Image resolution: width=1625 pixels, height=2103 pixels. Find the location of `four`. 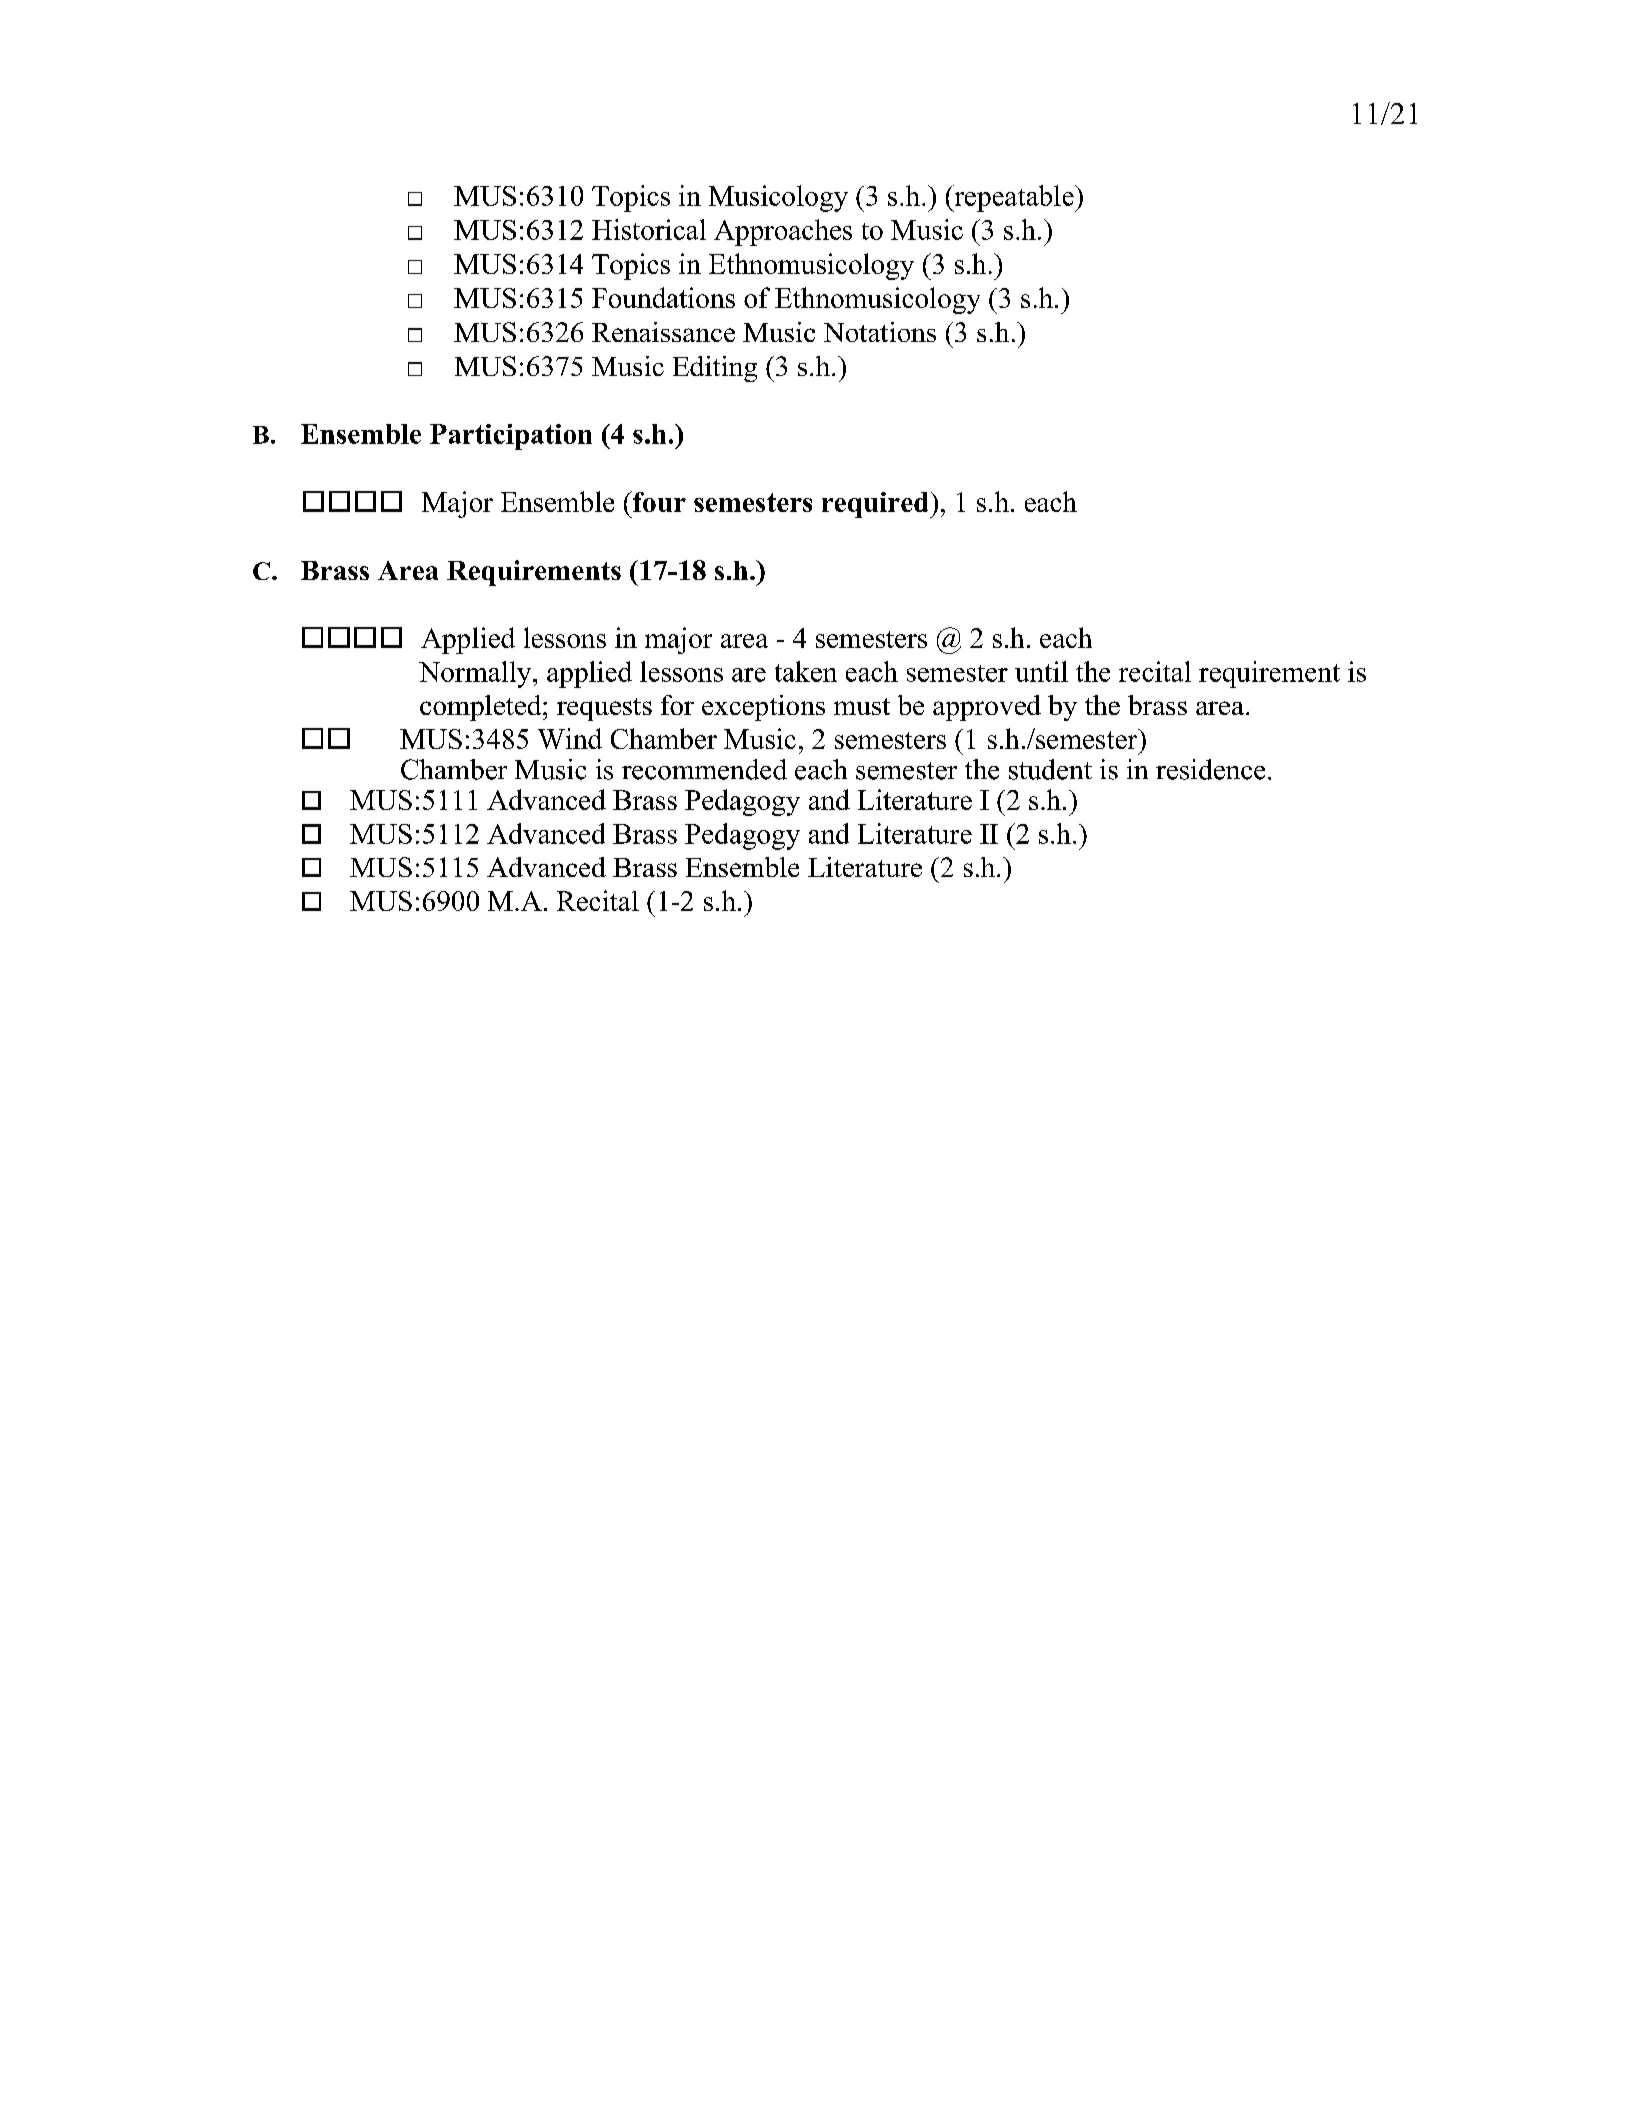

four is located at coordinates (658, 501).
